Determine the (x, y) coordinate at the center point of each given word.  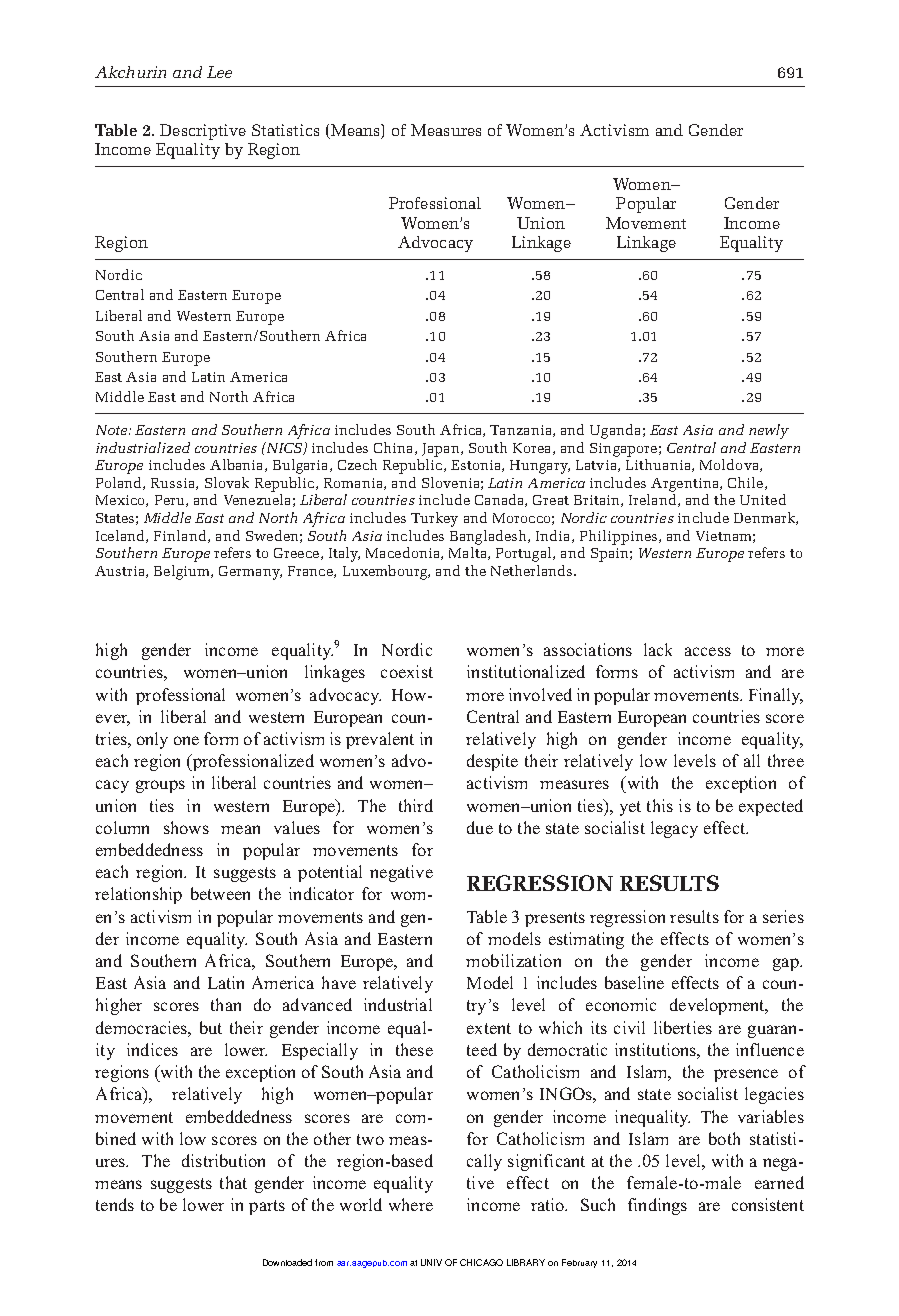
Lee (219, 72)
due (480, 827)
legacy (674, 829)
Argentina (686, 485)
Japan (442, 450)
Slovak (227, 482)
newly (769, 431)
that (233, 1182)
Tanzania (522, 431)
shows (186, 827)
